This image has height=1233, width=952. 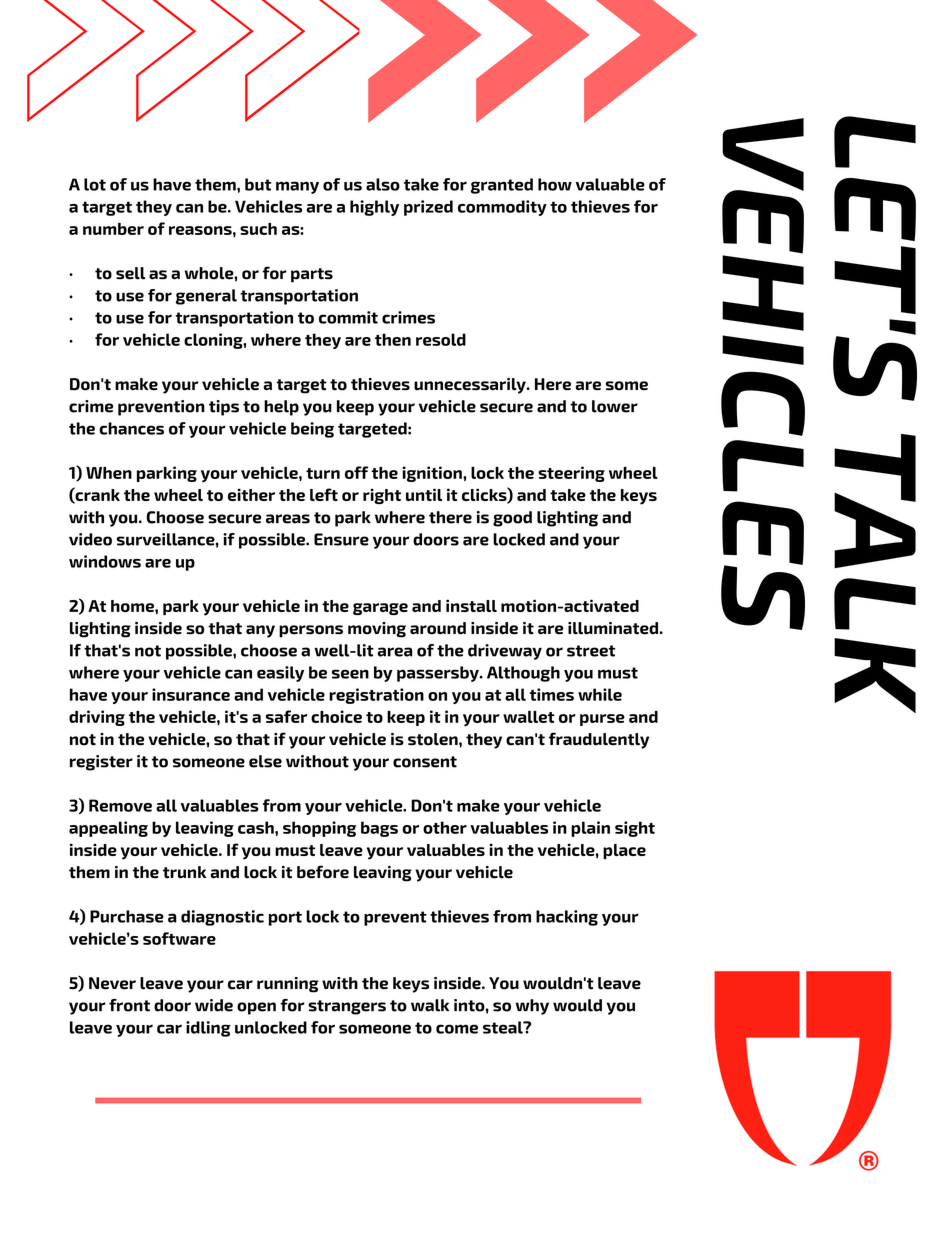 What do you see at coordinates (347, 1007) in the image?
I see `strangers` at bounding box center [347, 1007].
